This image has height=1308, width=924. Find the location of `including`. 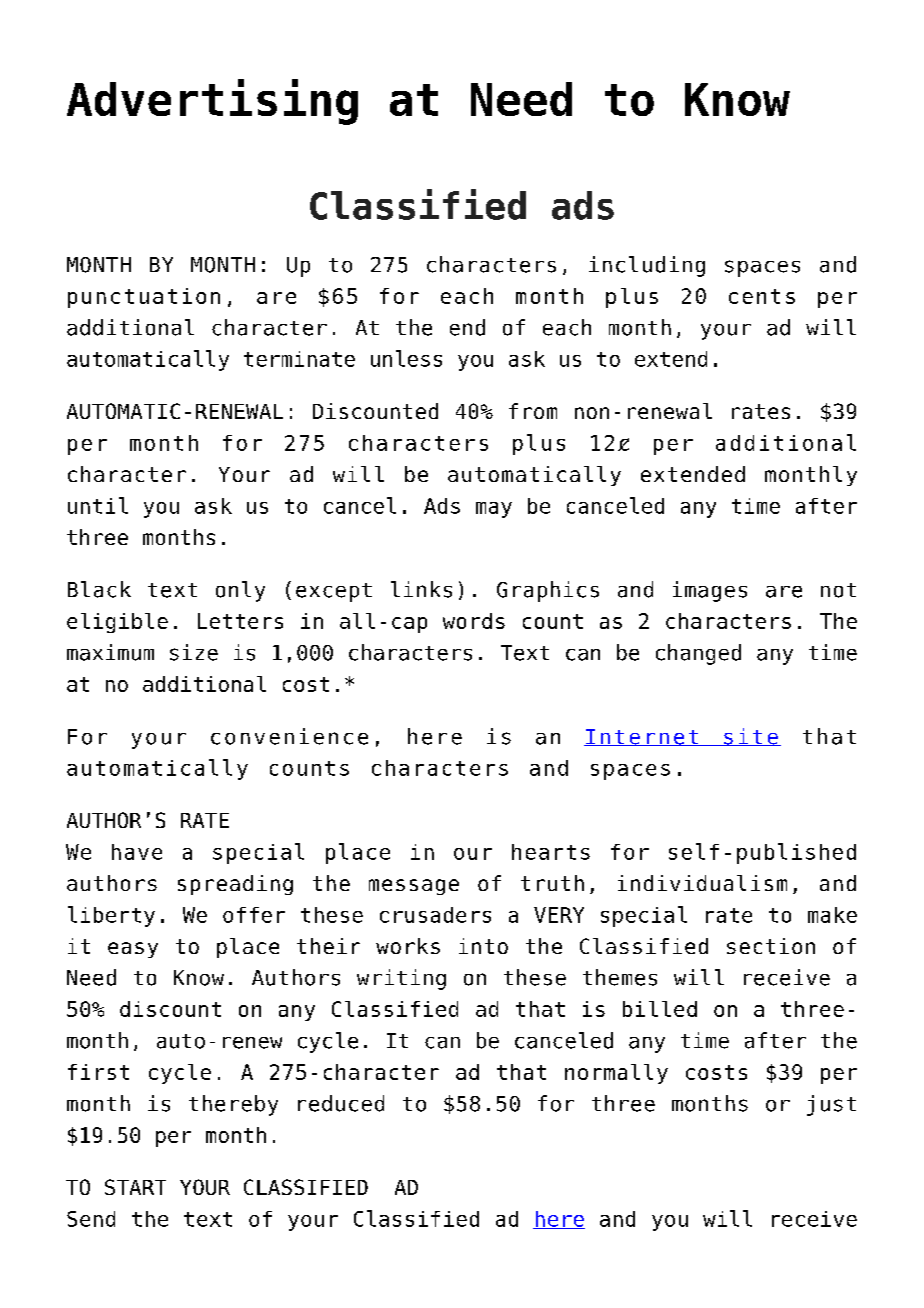

including is located at coordinates (647, 266).
